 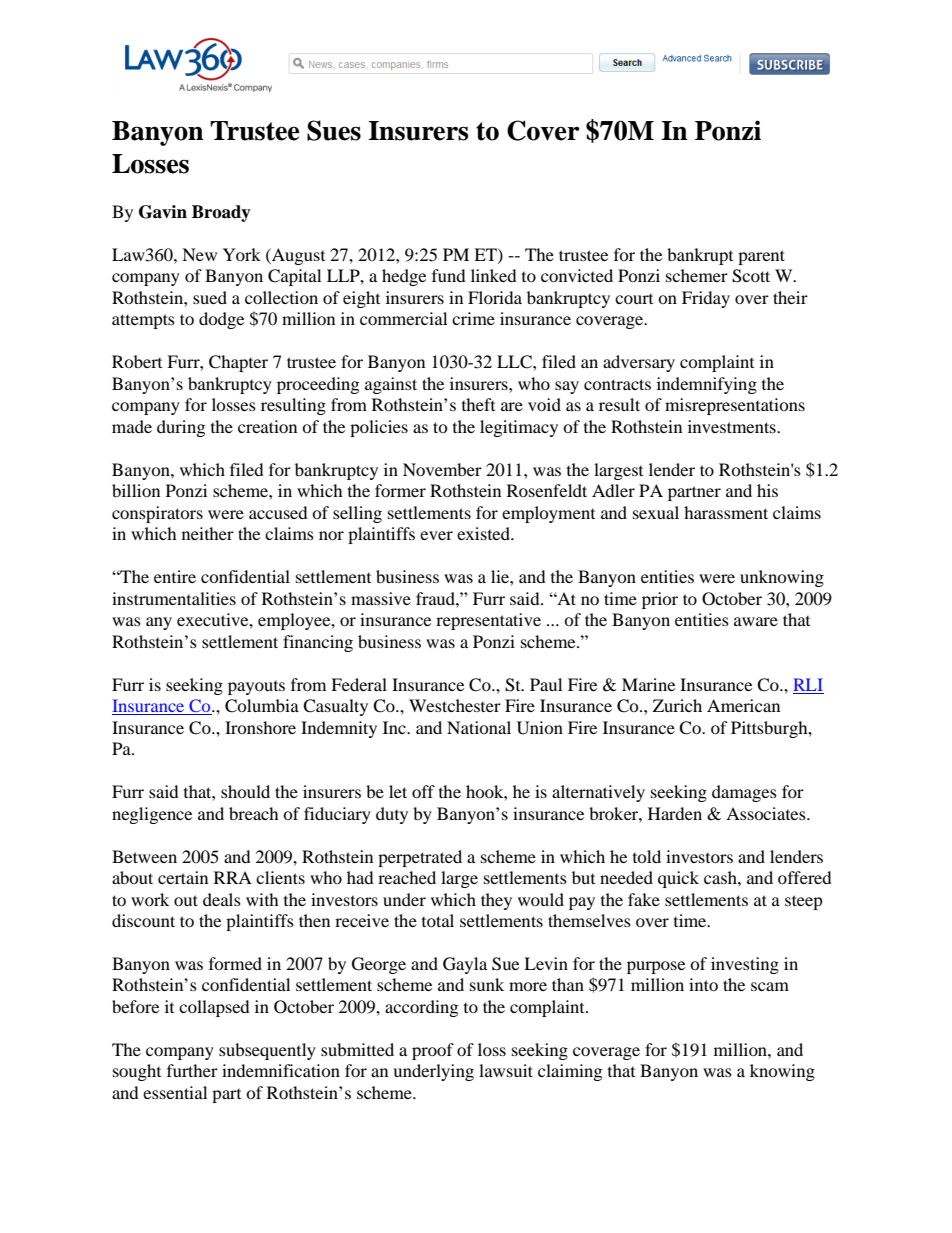 I want to click on American, so click(x=743, y=705).
